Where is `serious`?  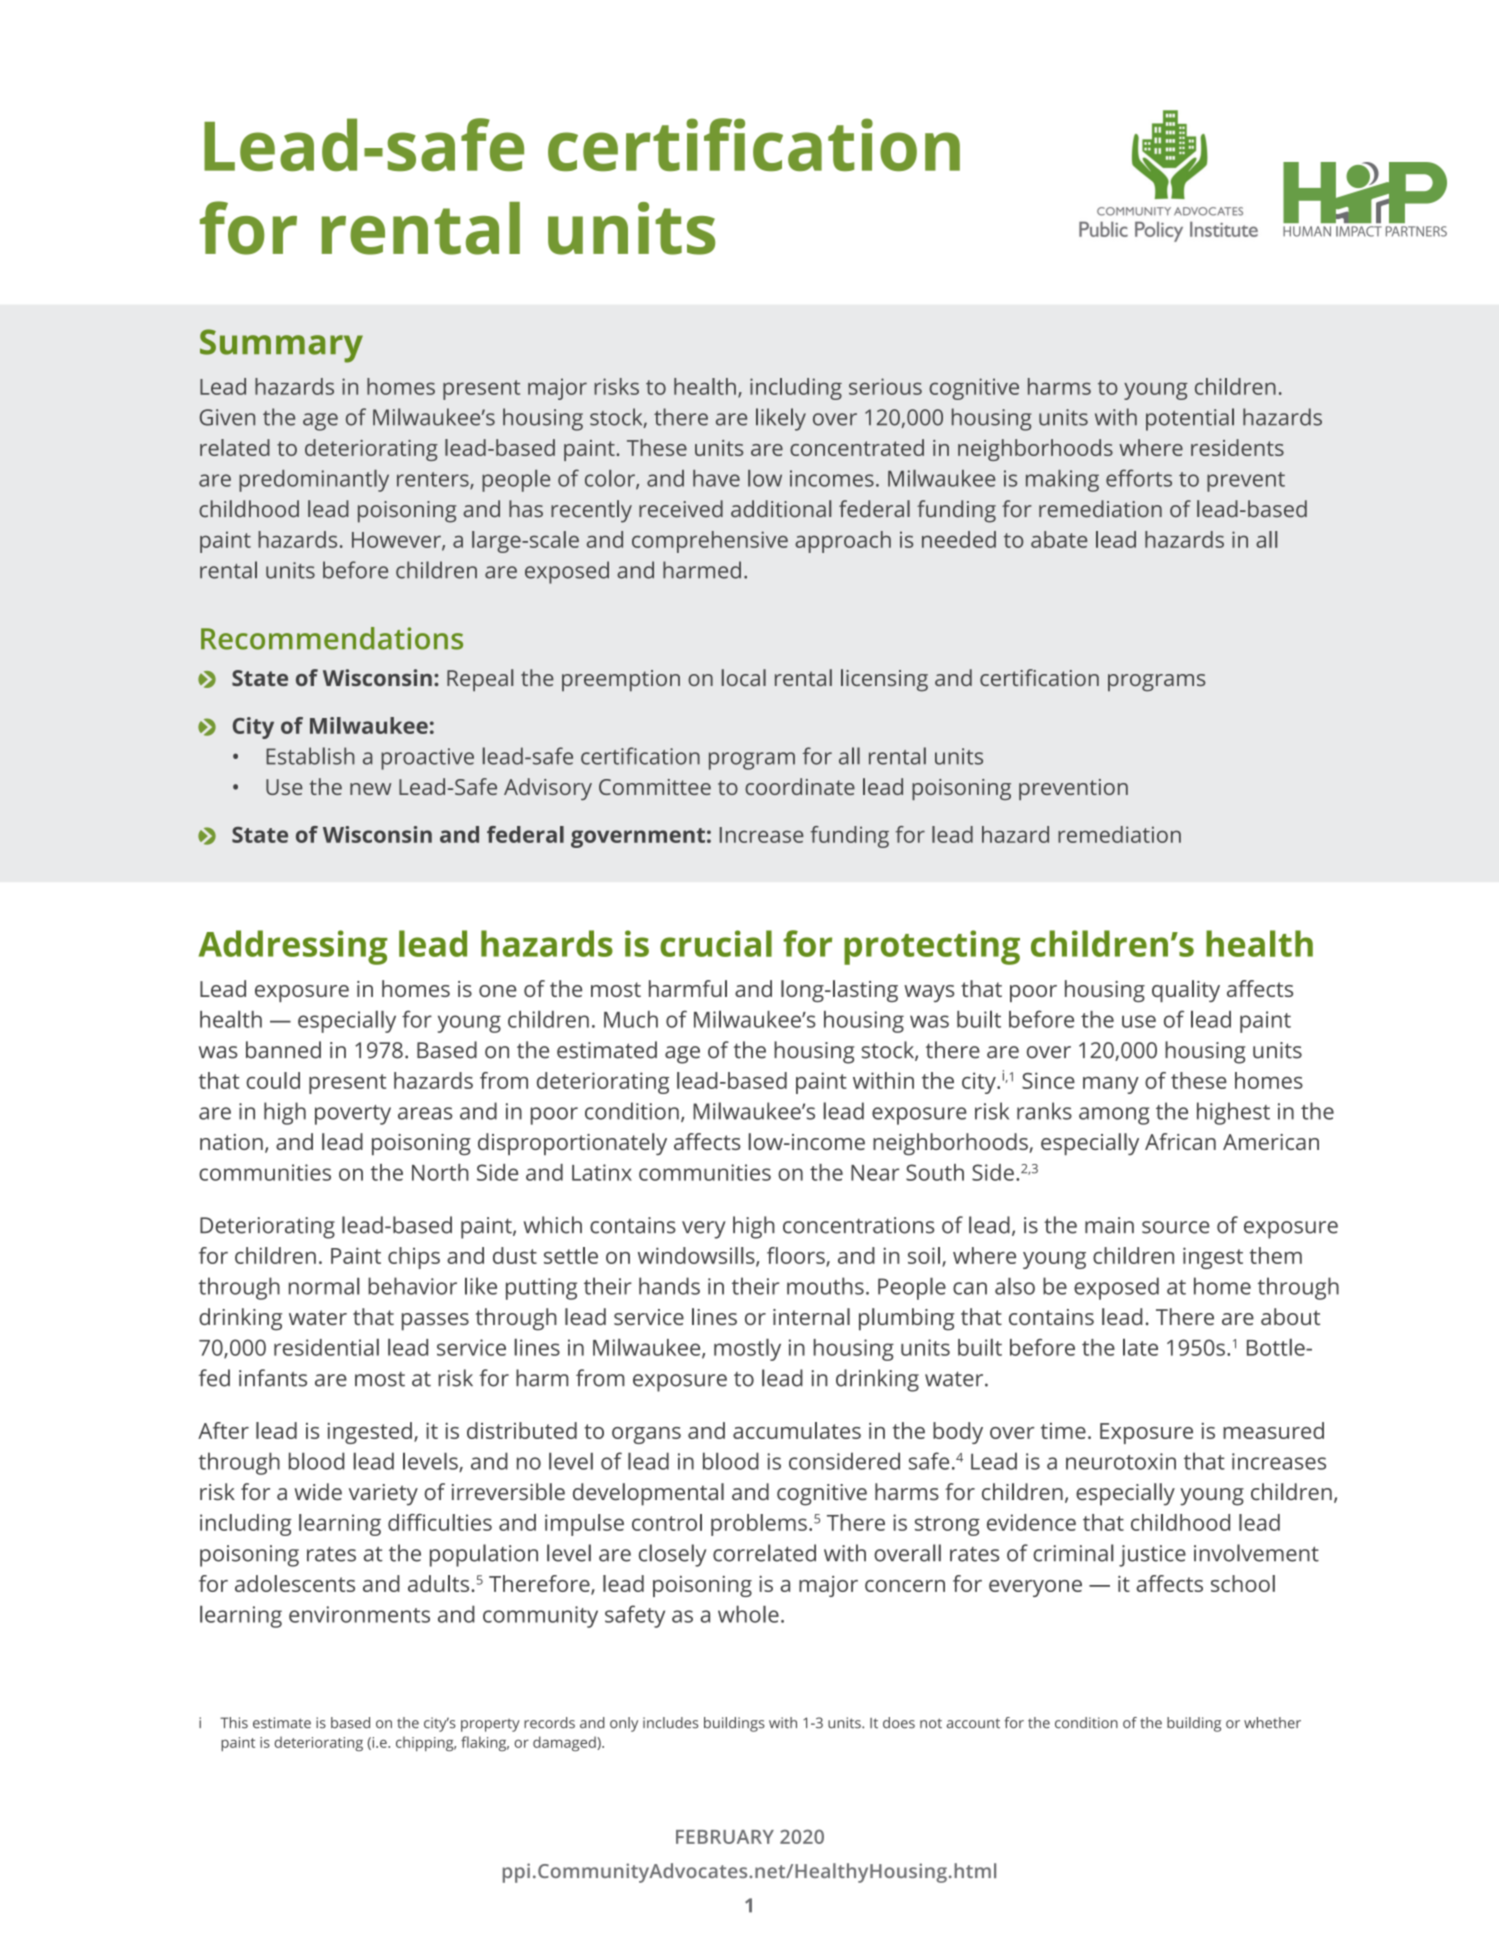 serious is located at coordinates (885, 386).
